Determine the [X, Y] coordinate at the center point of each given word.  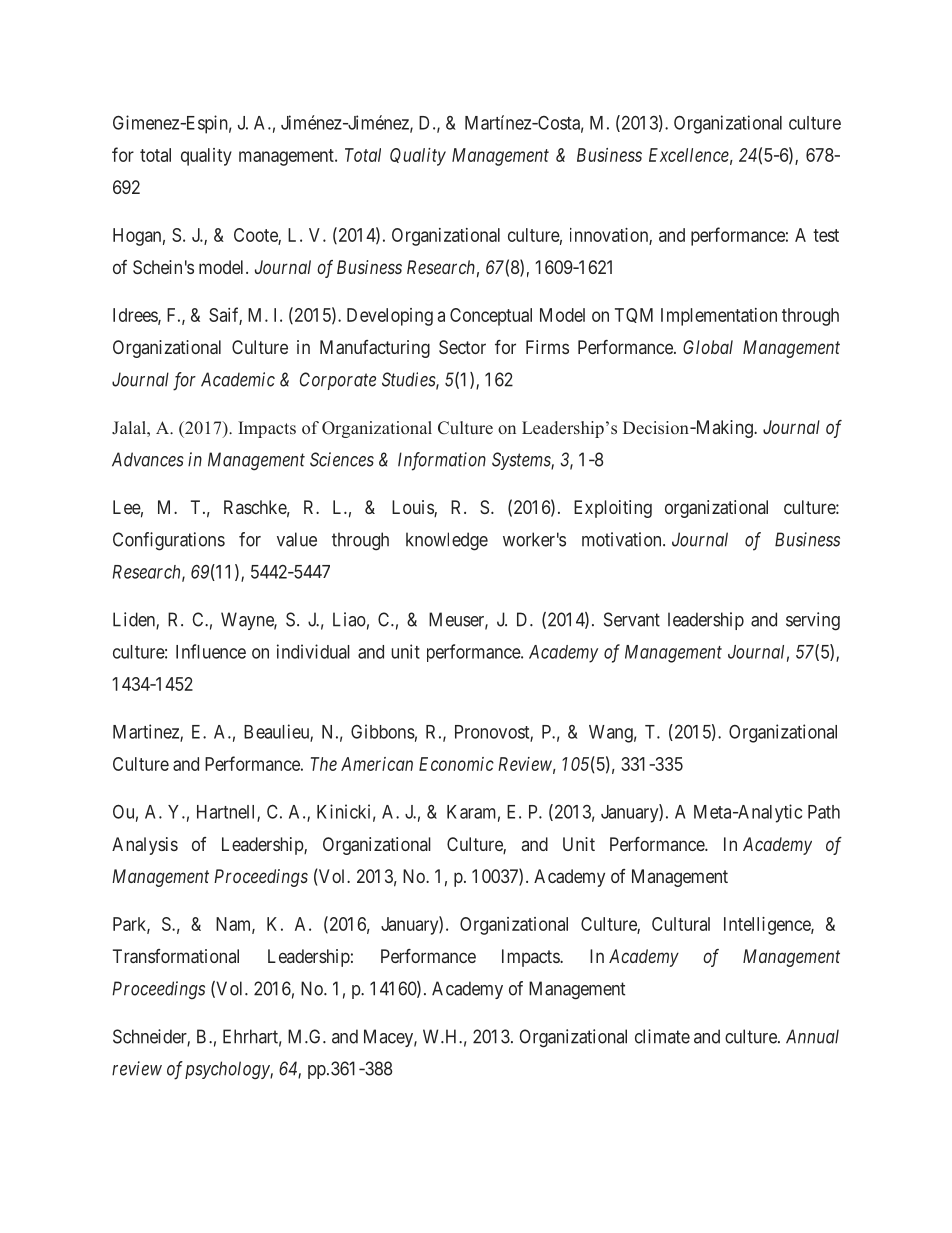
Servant [632, 619]
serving [813, 621]
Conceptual [491, 317]
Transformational [176, 956]
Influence [211, 651]
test [826, 235]
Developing [390, 317]
